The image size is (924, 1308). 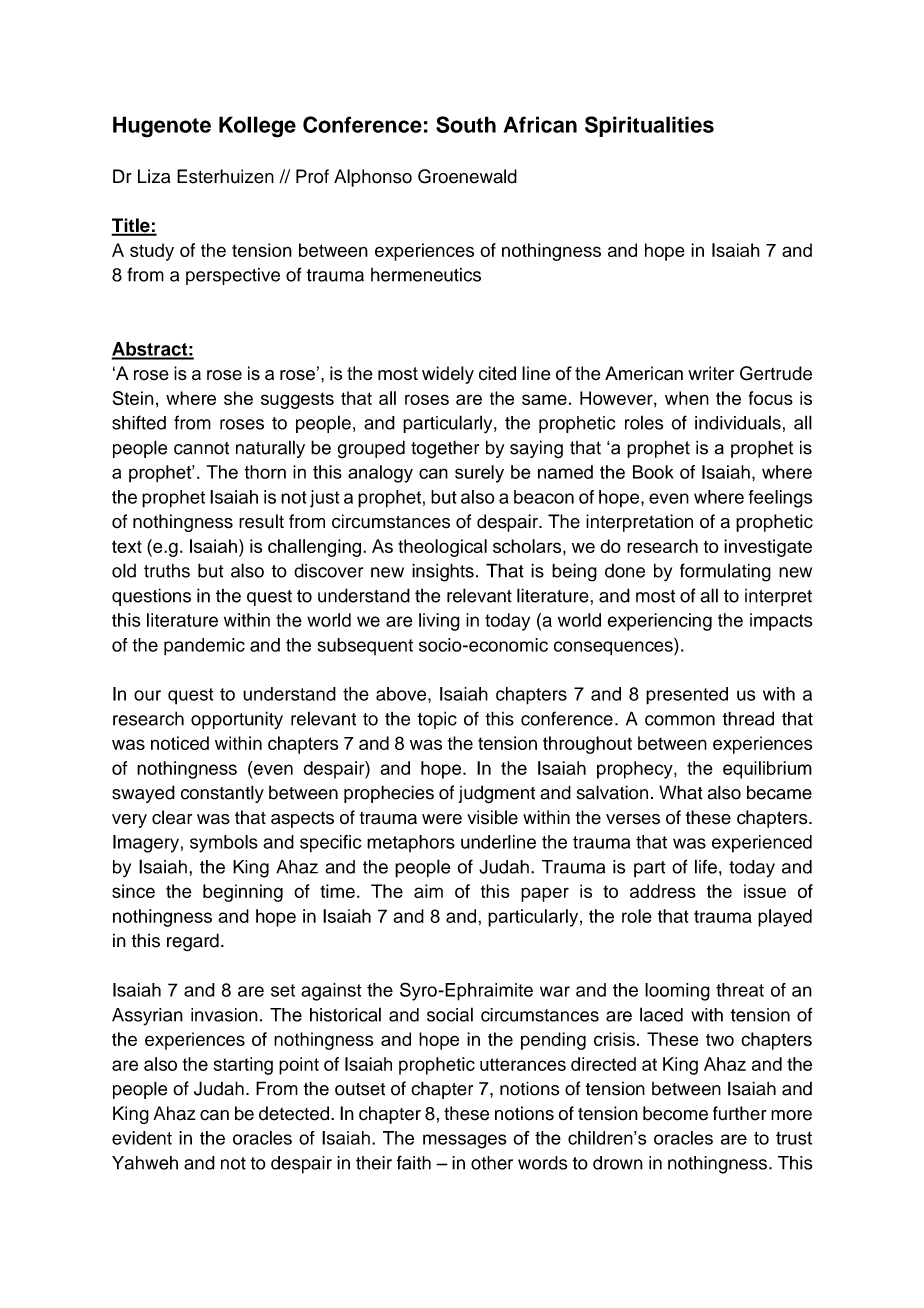 I want to click on evident, so click(x=142, y=1138).
